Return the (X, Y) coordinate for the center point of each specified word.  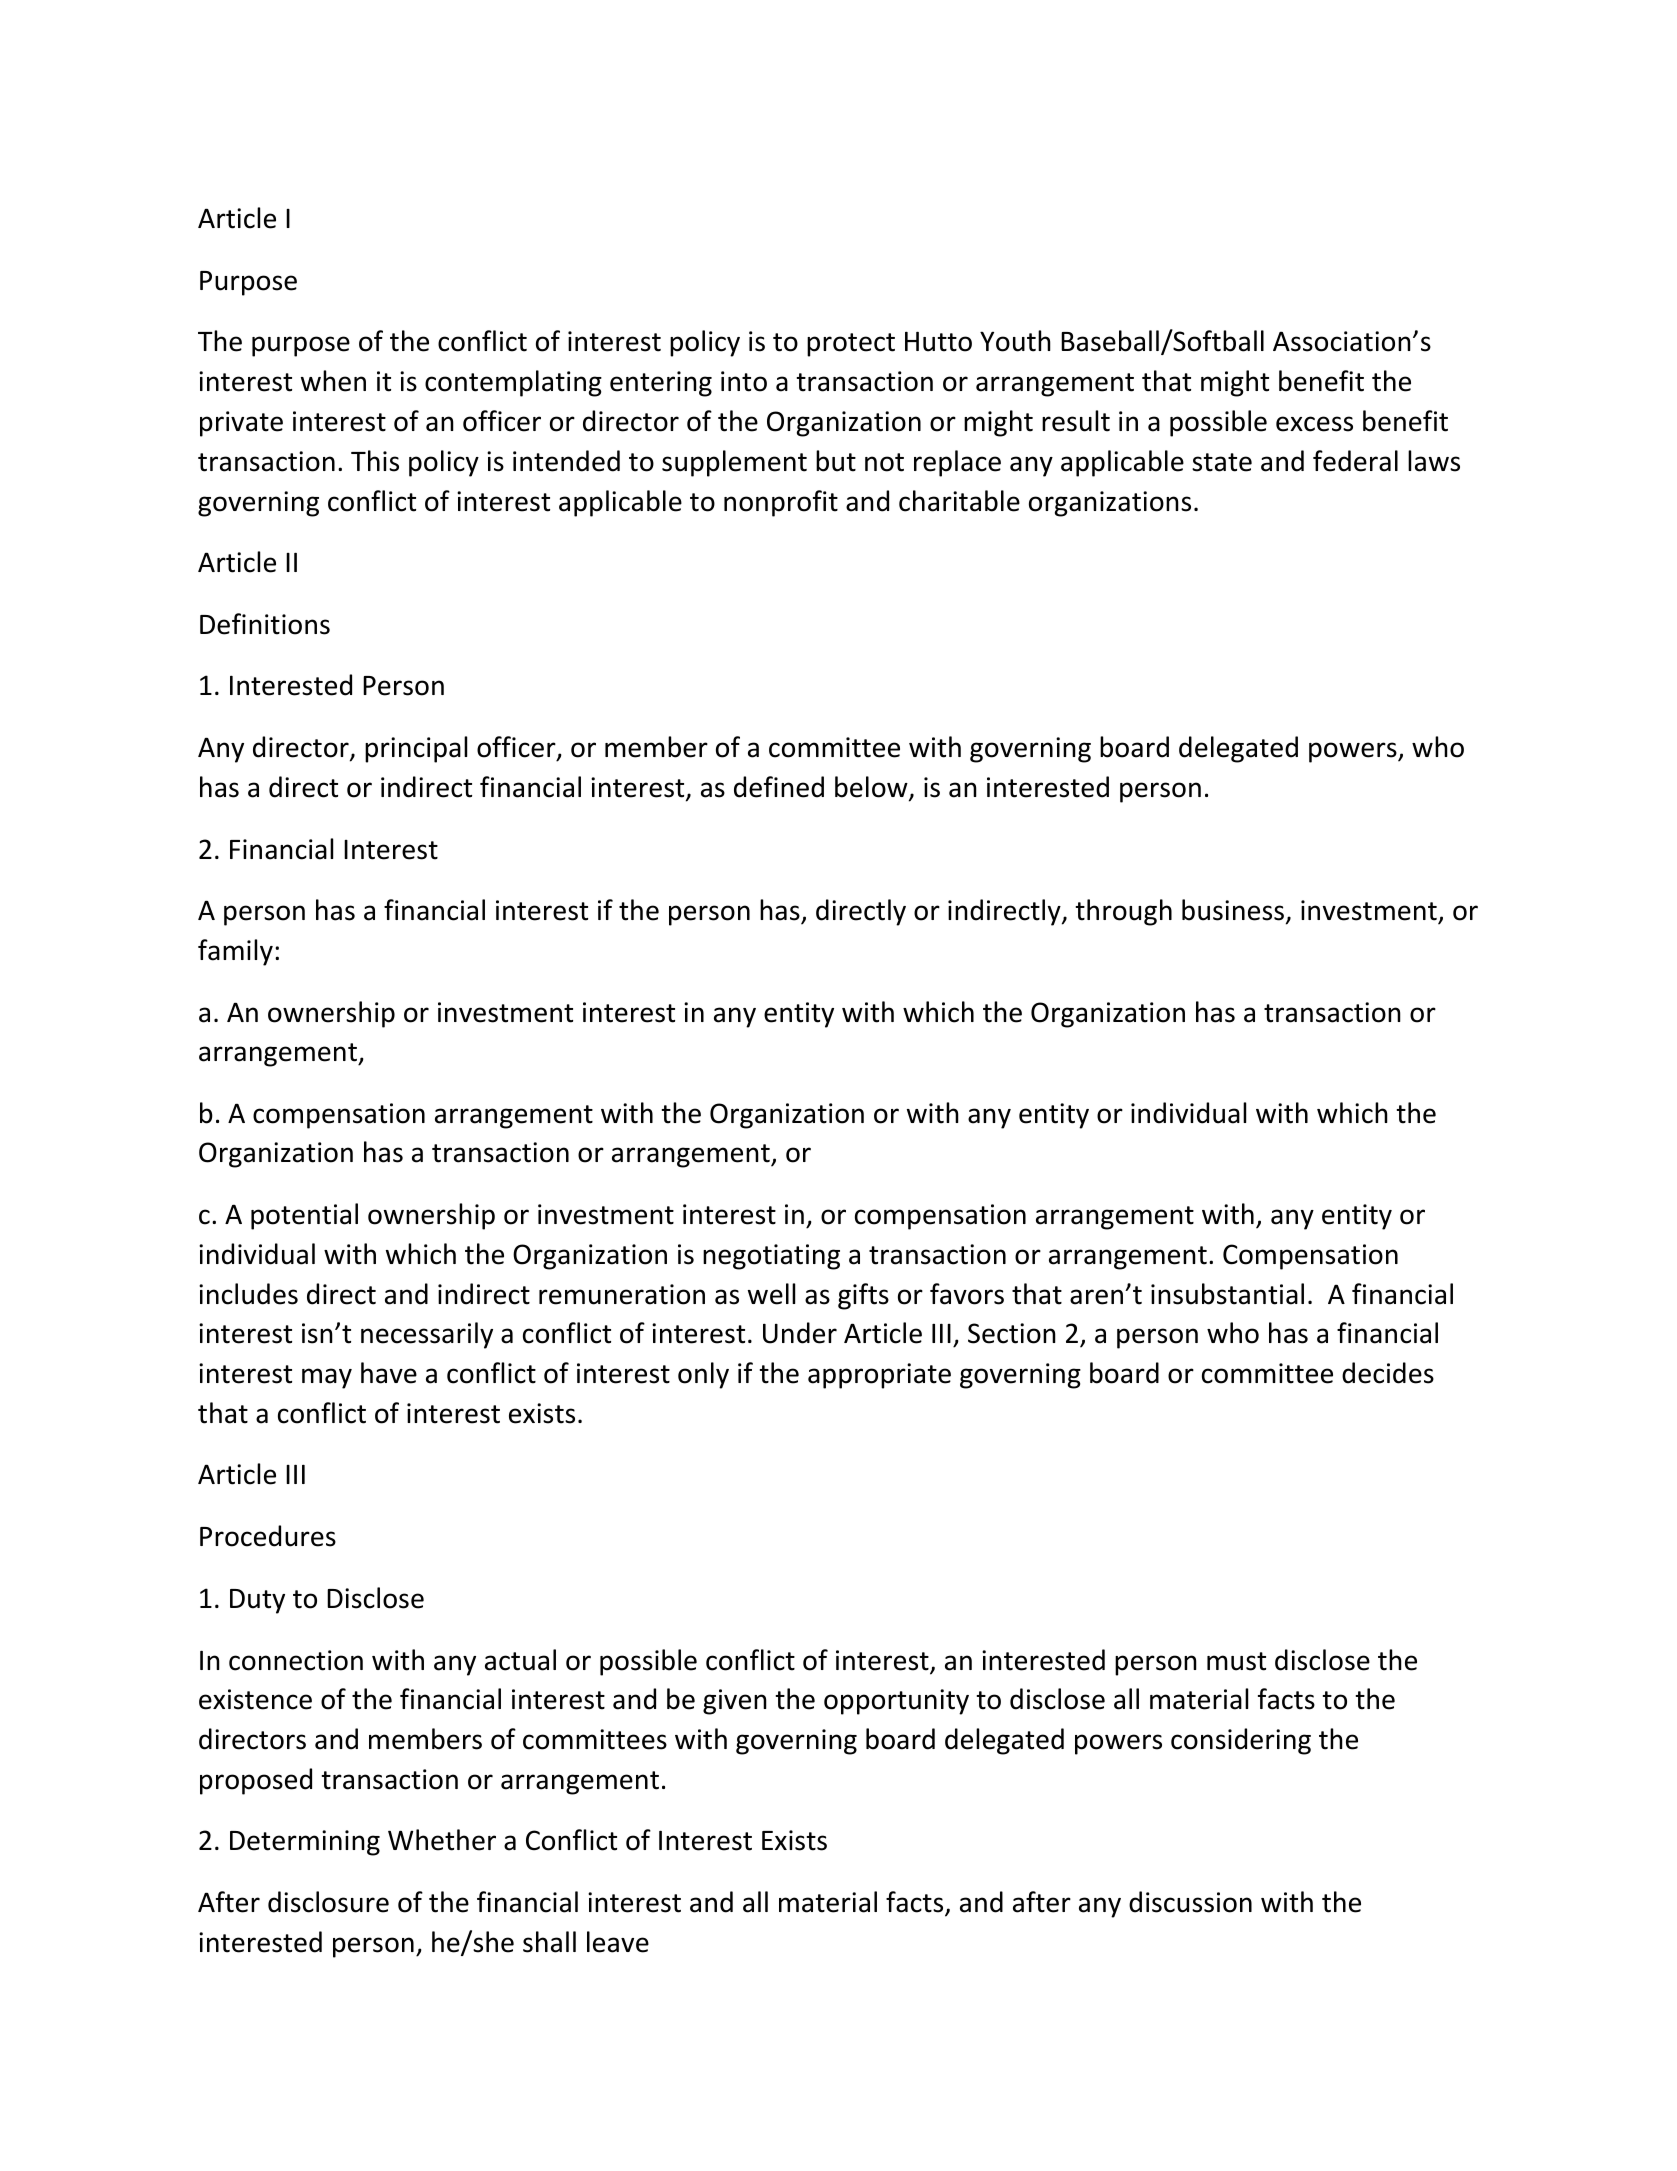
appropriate (879, 1376)
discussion (1190, 1902)
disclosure (328, 1902)
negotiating (771, 1257)
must (1236, 1661)
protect (851, 345)
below (872, 788)
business (1233, 910)
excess (1314, 424)
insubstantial (1227, 1294)
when (333, 381)
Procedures (268, 1536)
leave (618, 1942)
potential (304, 1216)
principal (416, 749)
